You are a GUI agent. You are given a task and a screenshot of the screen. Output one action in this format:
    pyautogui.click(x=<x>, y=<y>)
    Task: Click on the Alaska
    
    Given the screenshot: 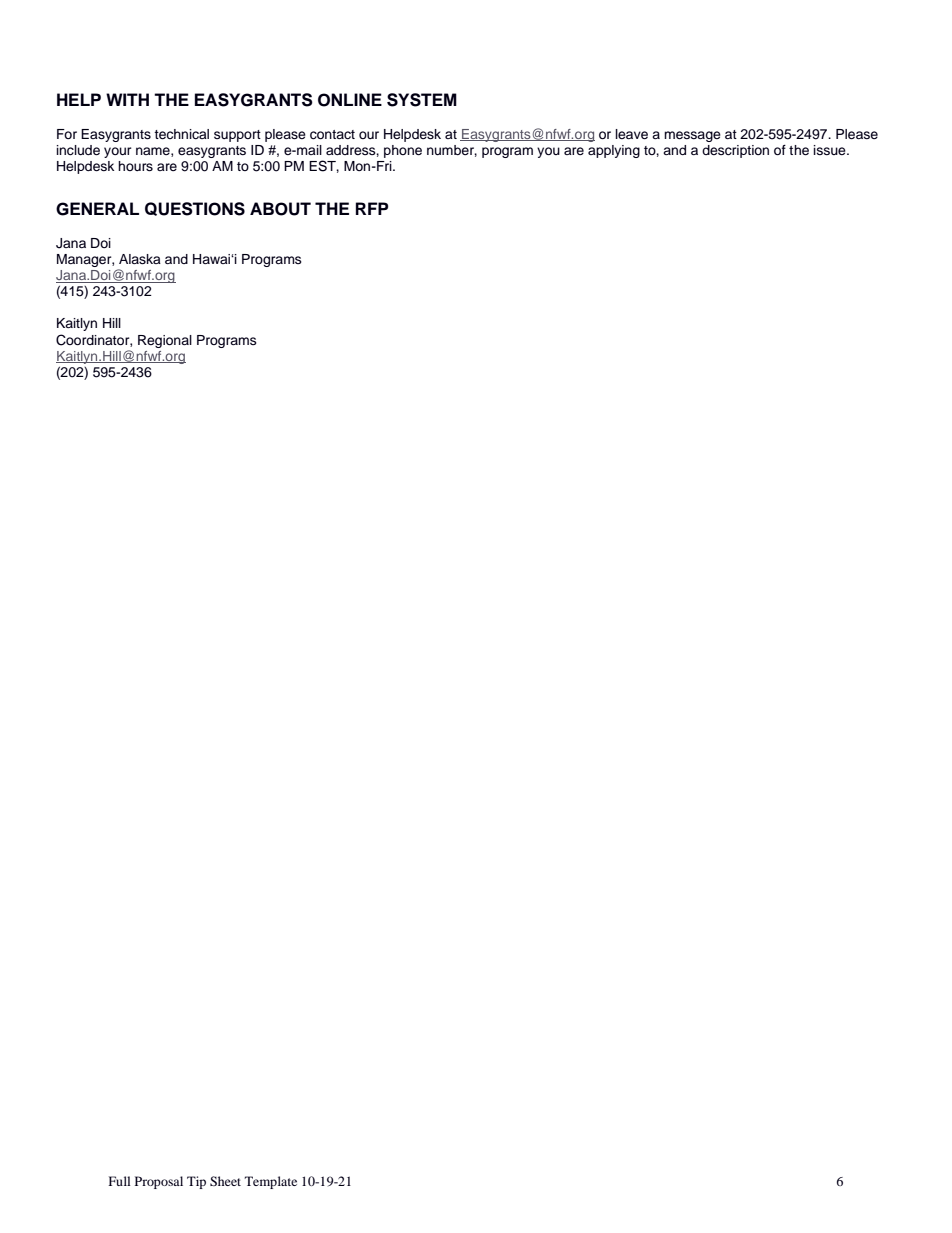 What is the action you would take?
    pyautogui.click(x=140, y=259)
